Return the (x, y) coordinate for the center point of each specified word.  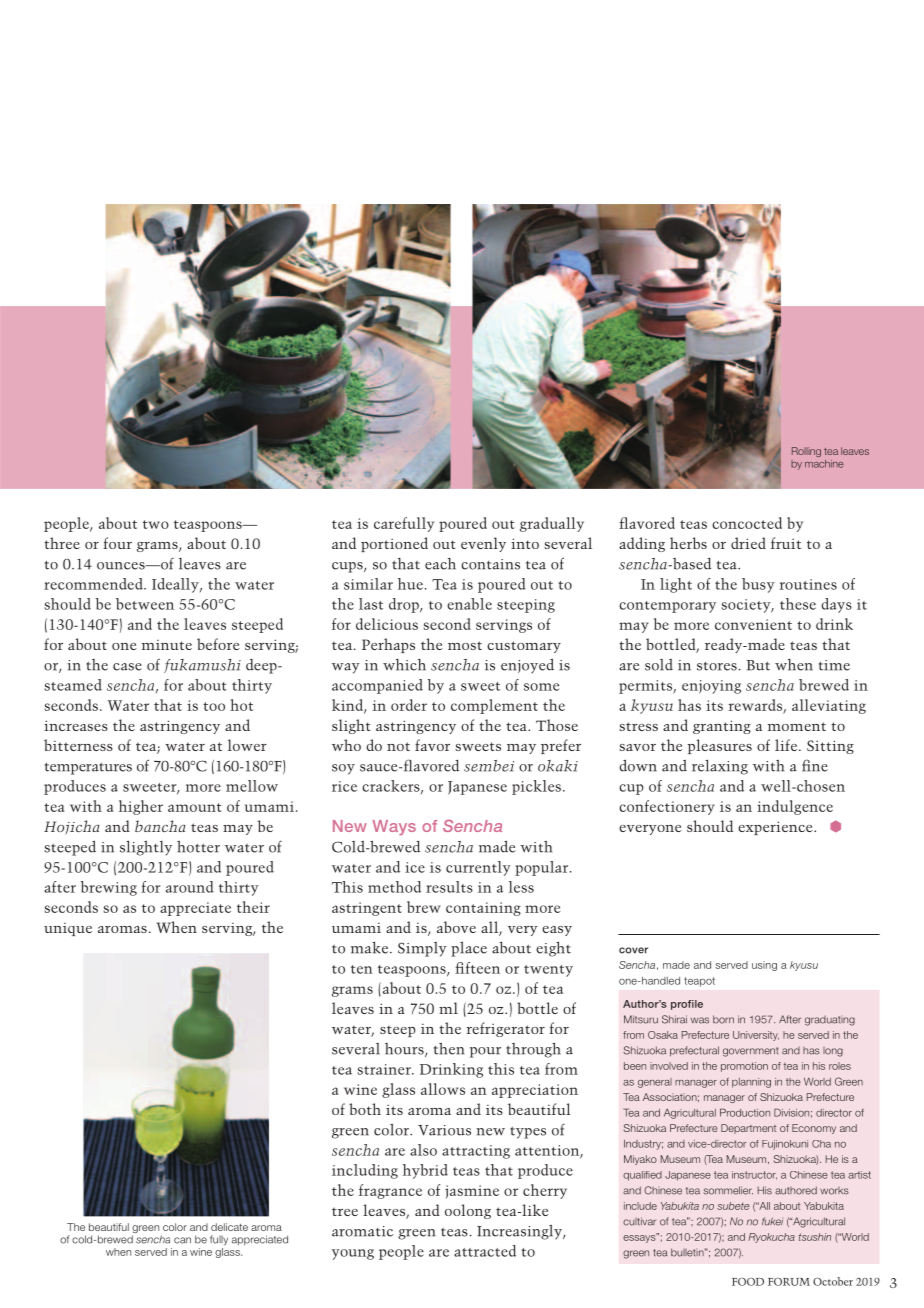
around (190, 887)
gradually (552, 524)
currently (478, 868)
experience (776, 828)
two (156, 524)
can (182, 1240)
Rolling (806, 452)
